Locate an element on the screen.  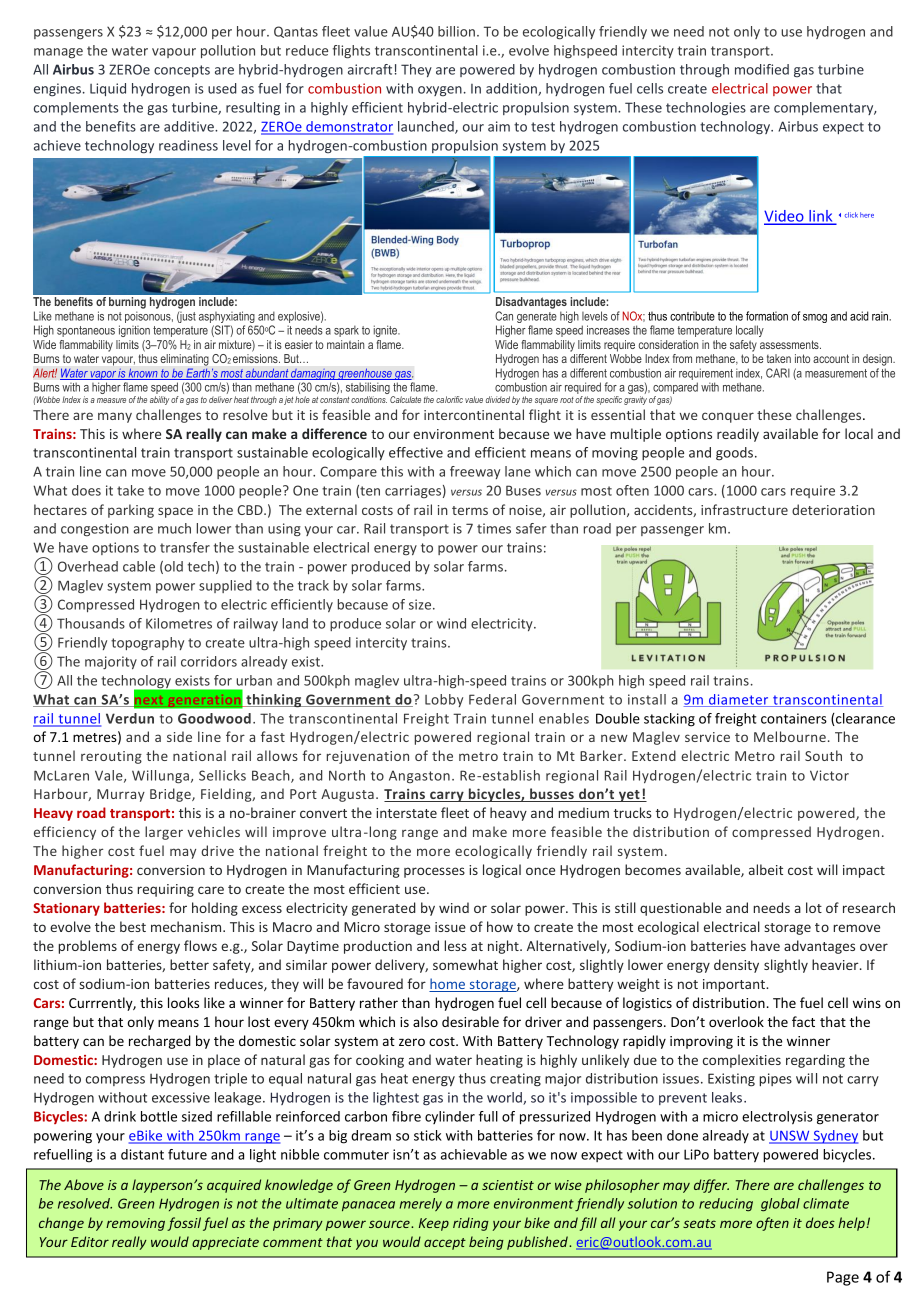
being is located at coordinates (486, 1243).
